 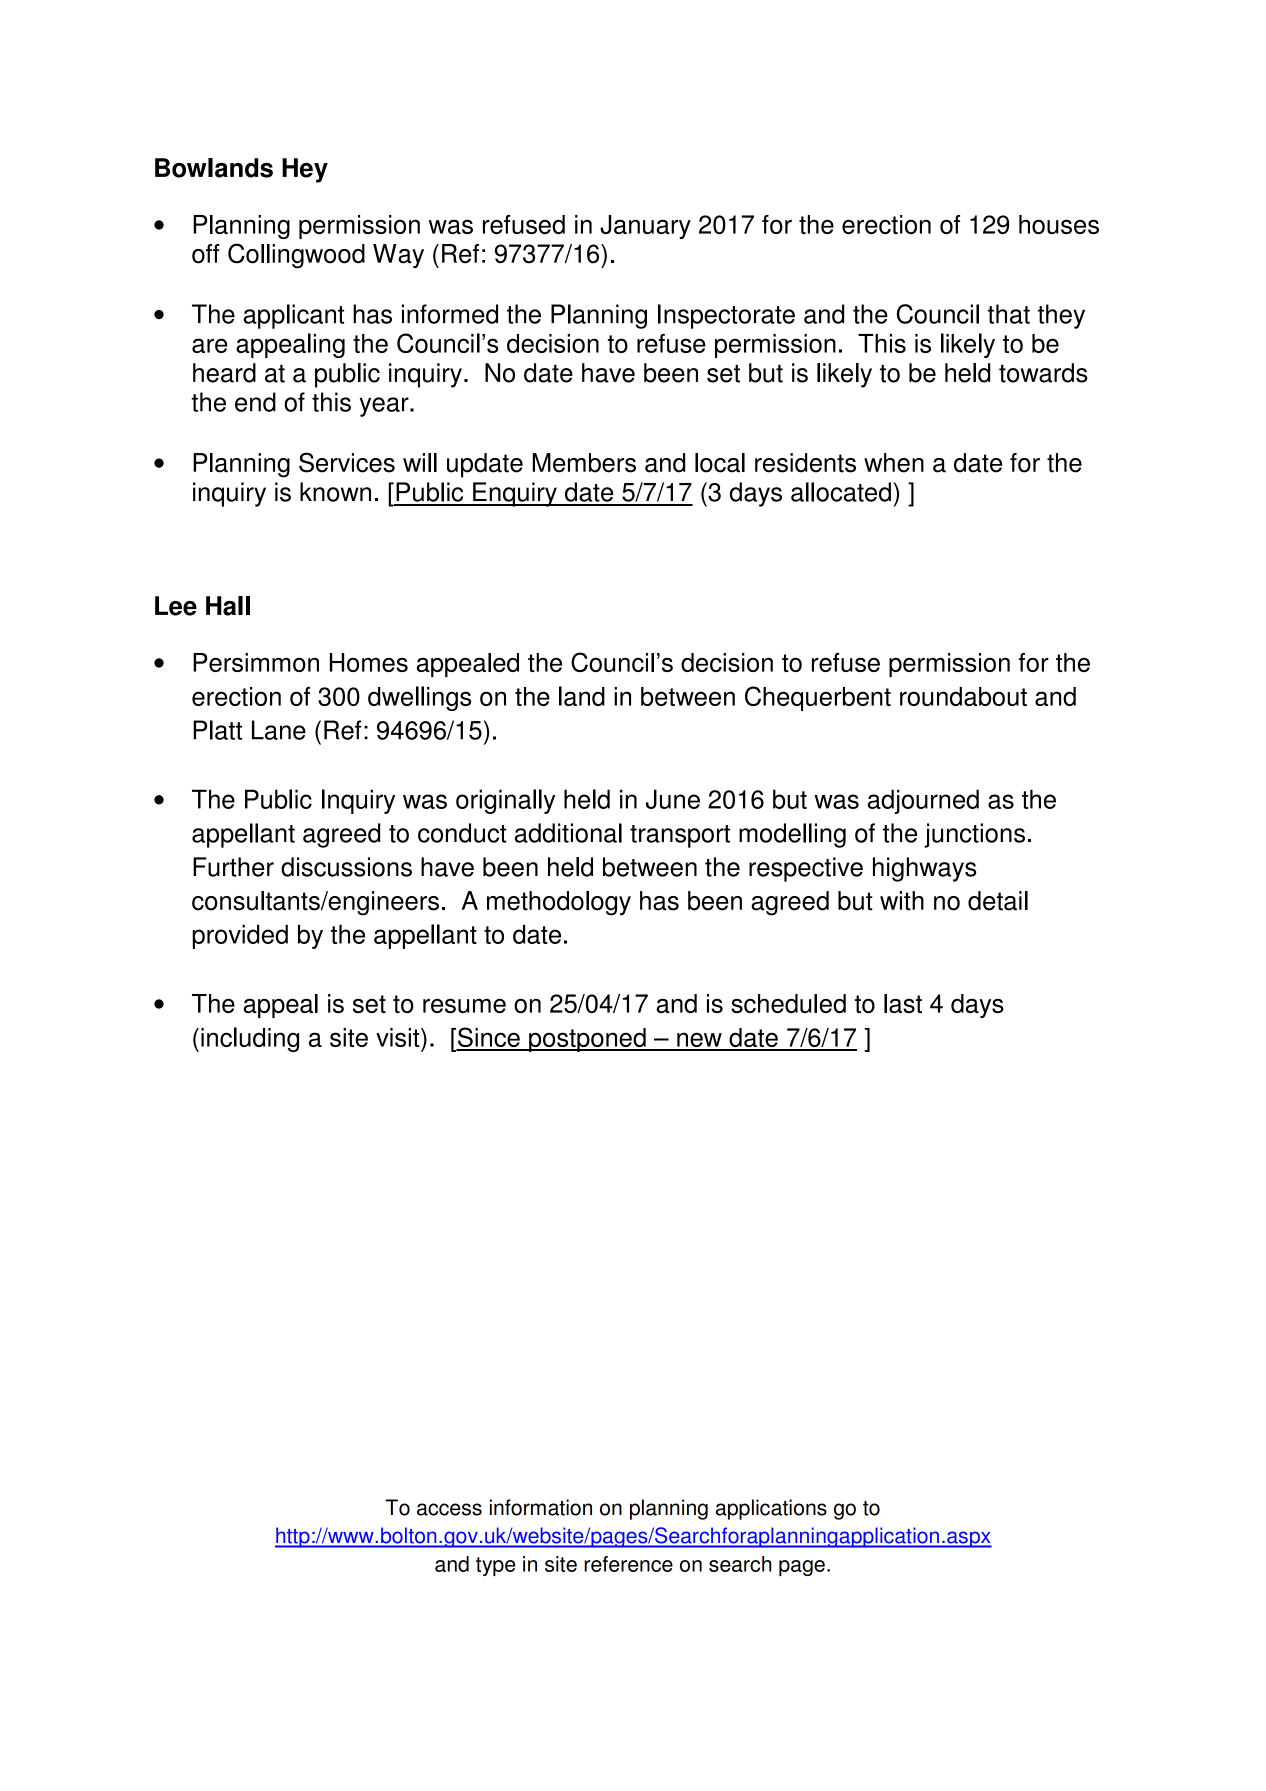 What do you see at coordinates (233, 867) in the screenshot?
I see `Further` at bounding box center [233, 867].
